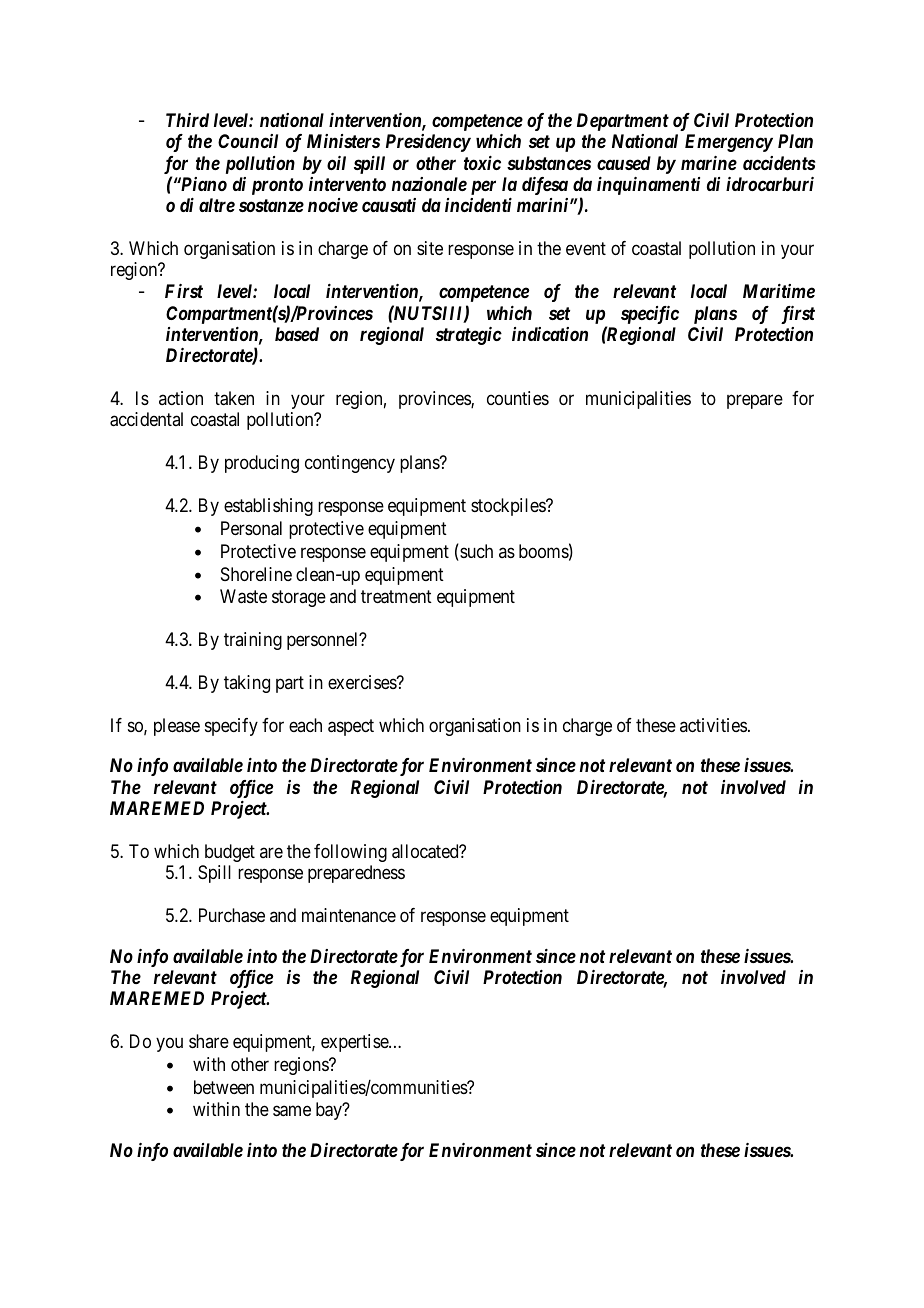 The image size is (924, 1308). Describe the element at coordinates (248, 141) in the document. I see `Council` at that location.
